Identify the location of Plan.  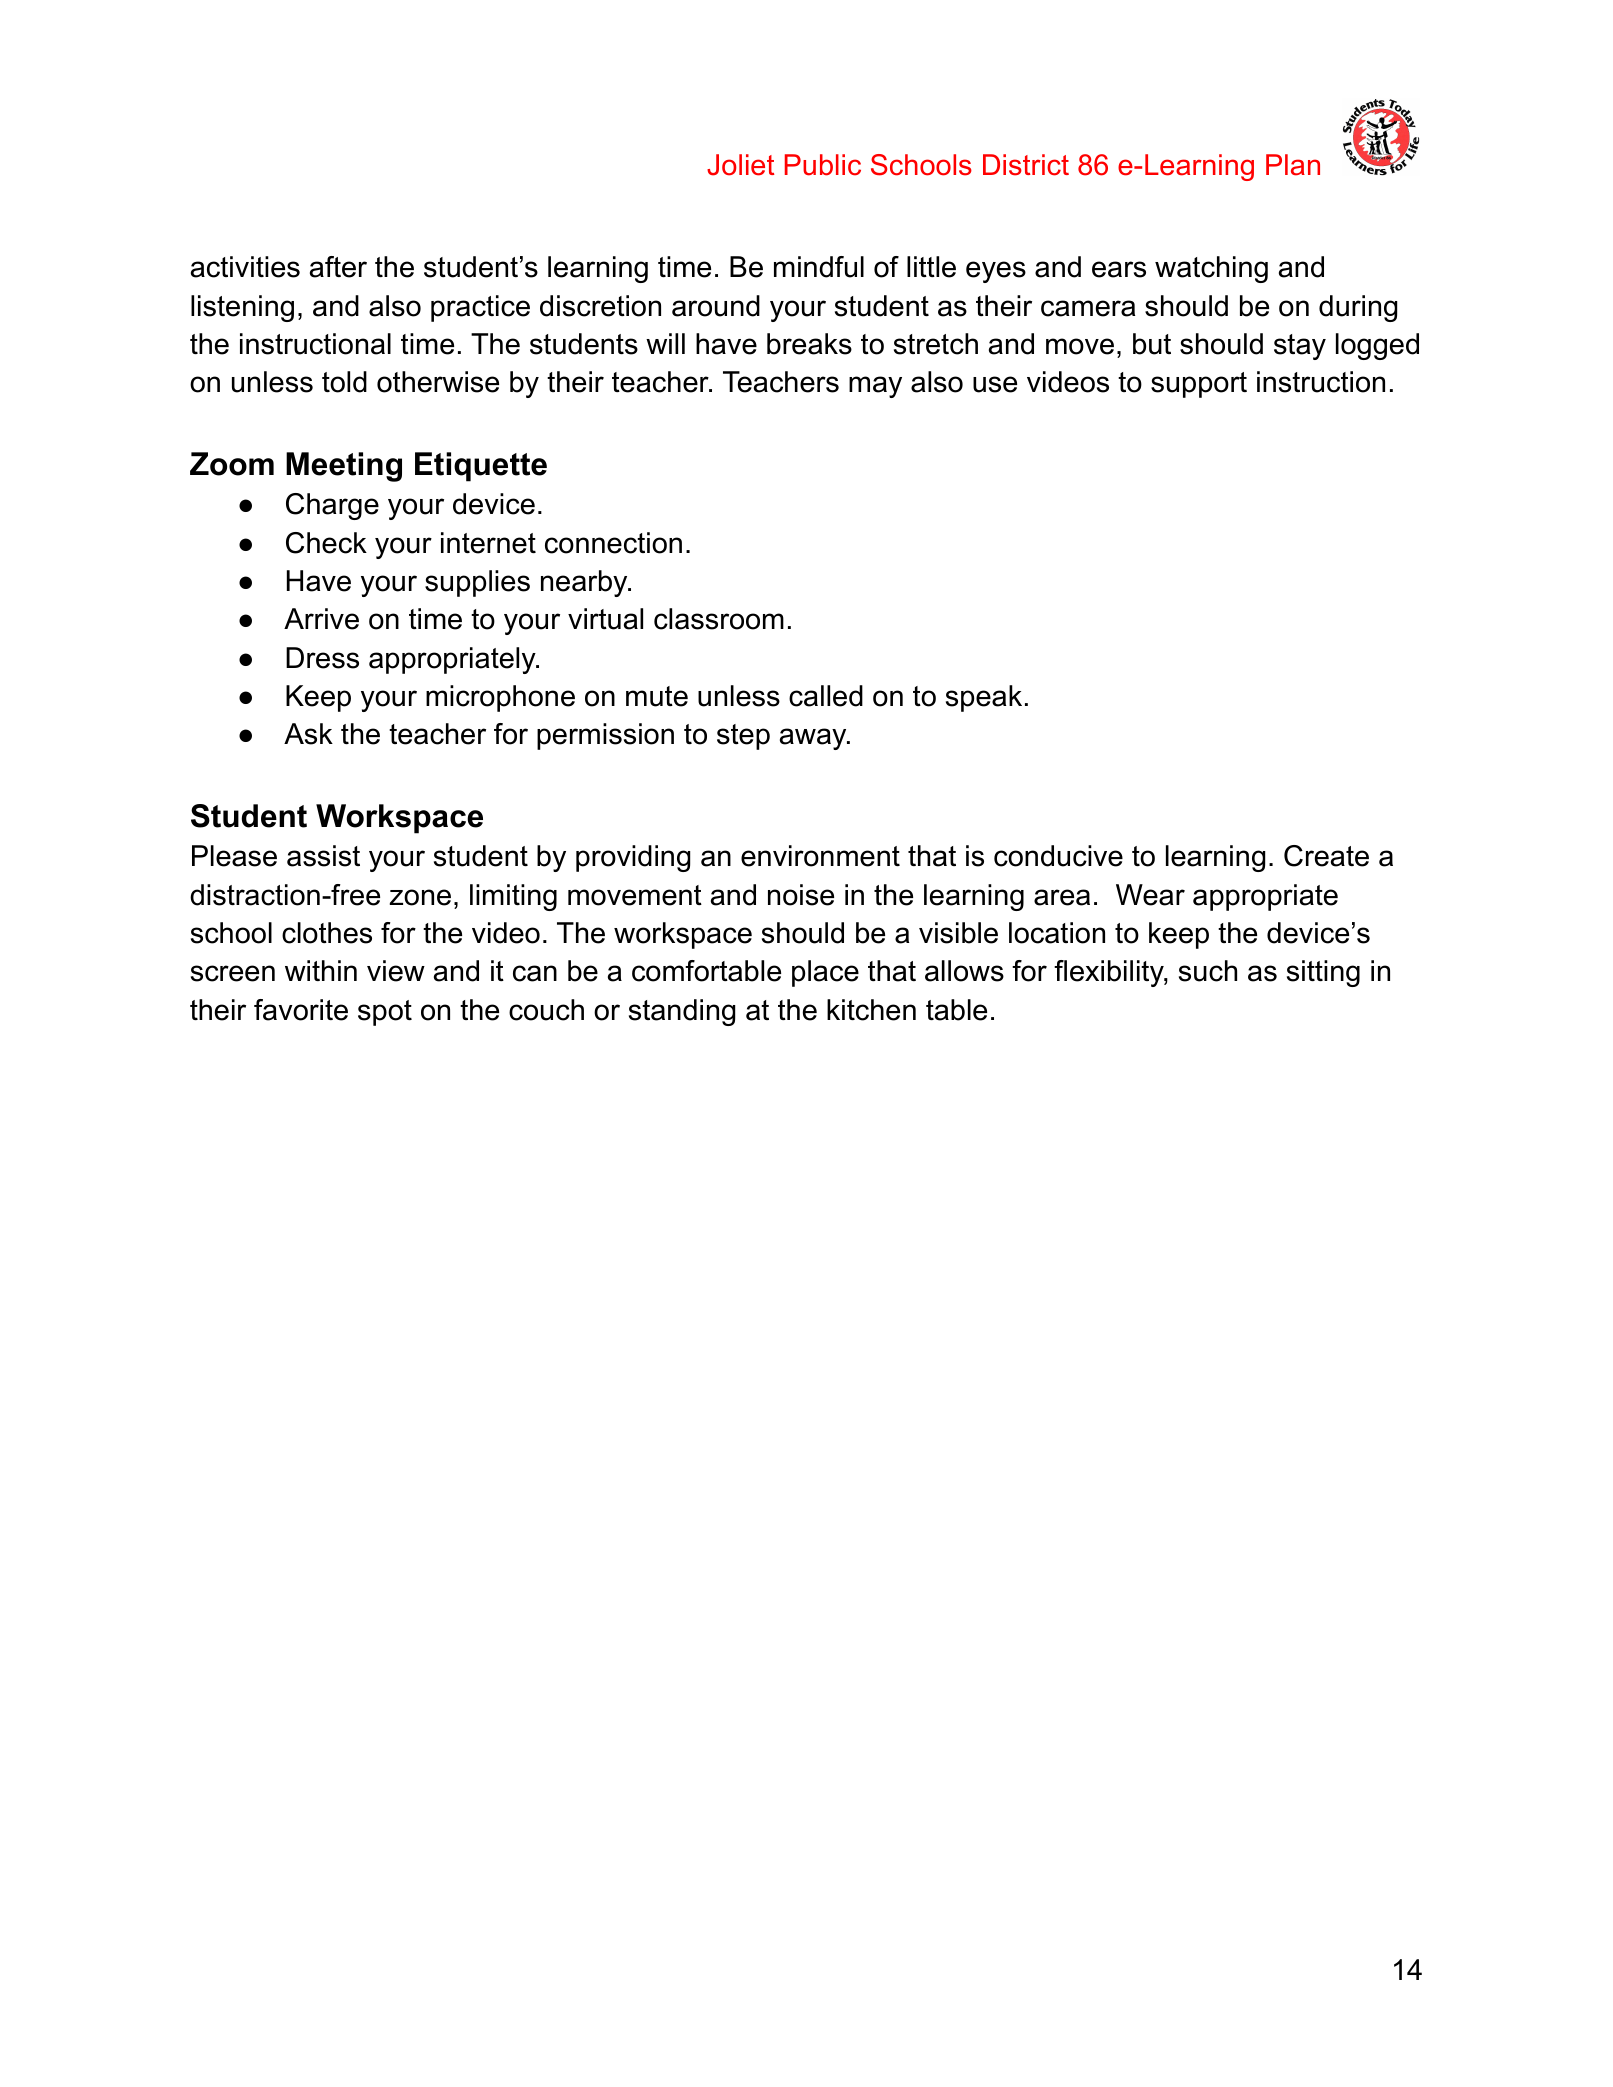
(1293, 165).
